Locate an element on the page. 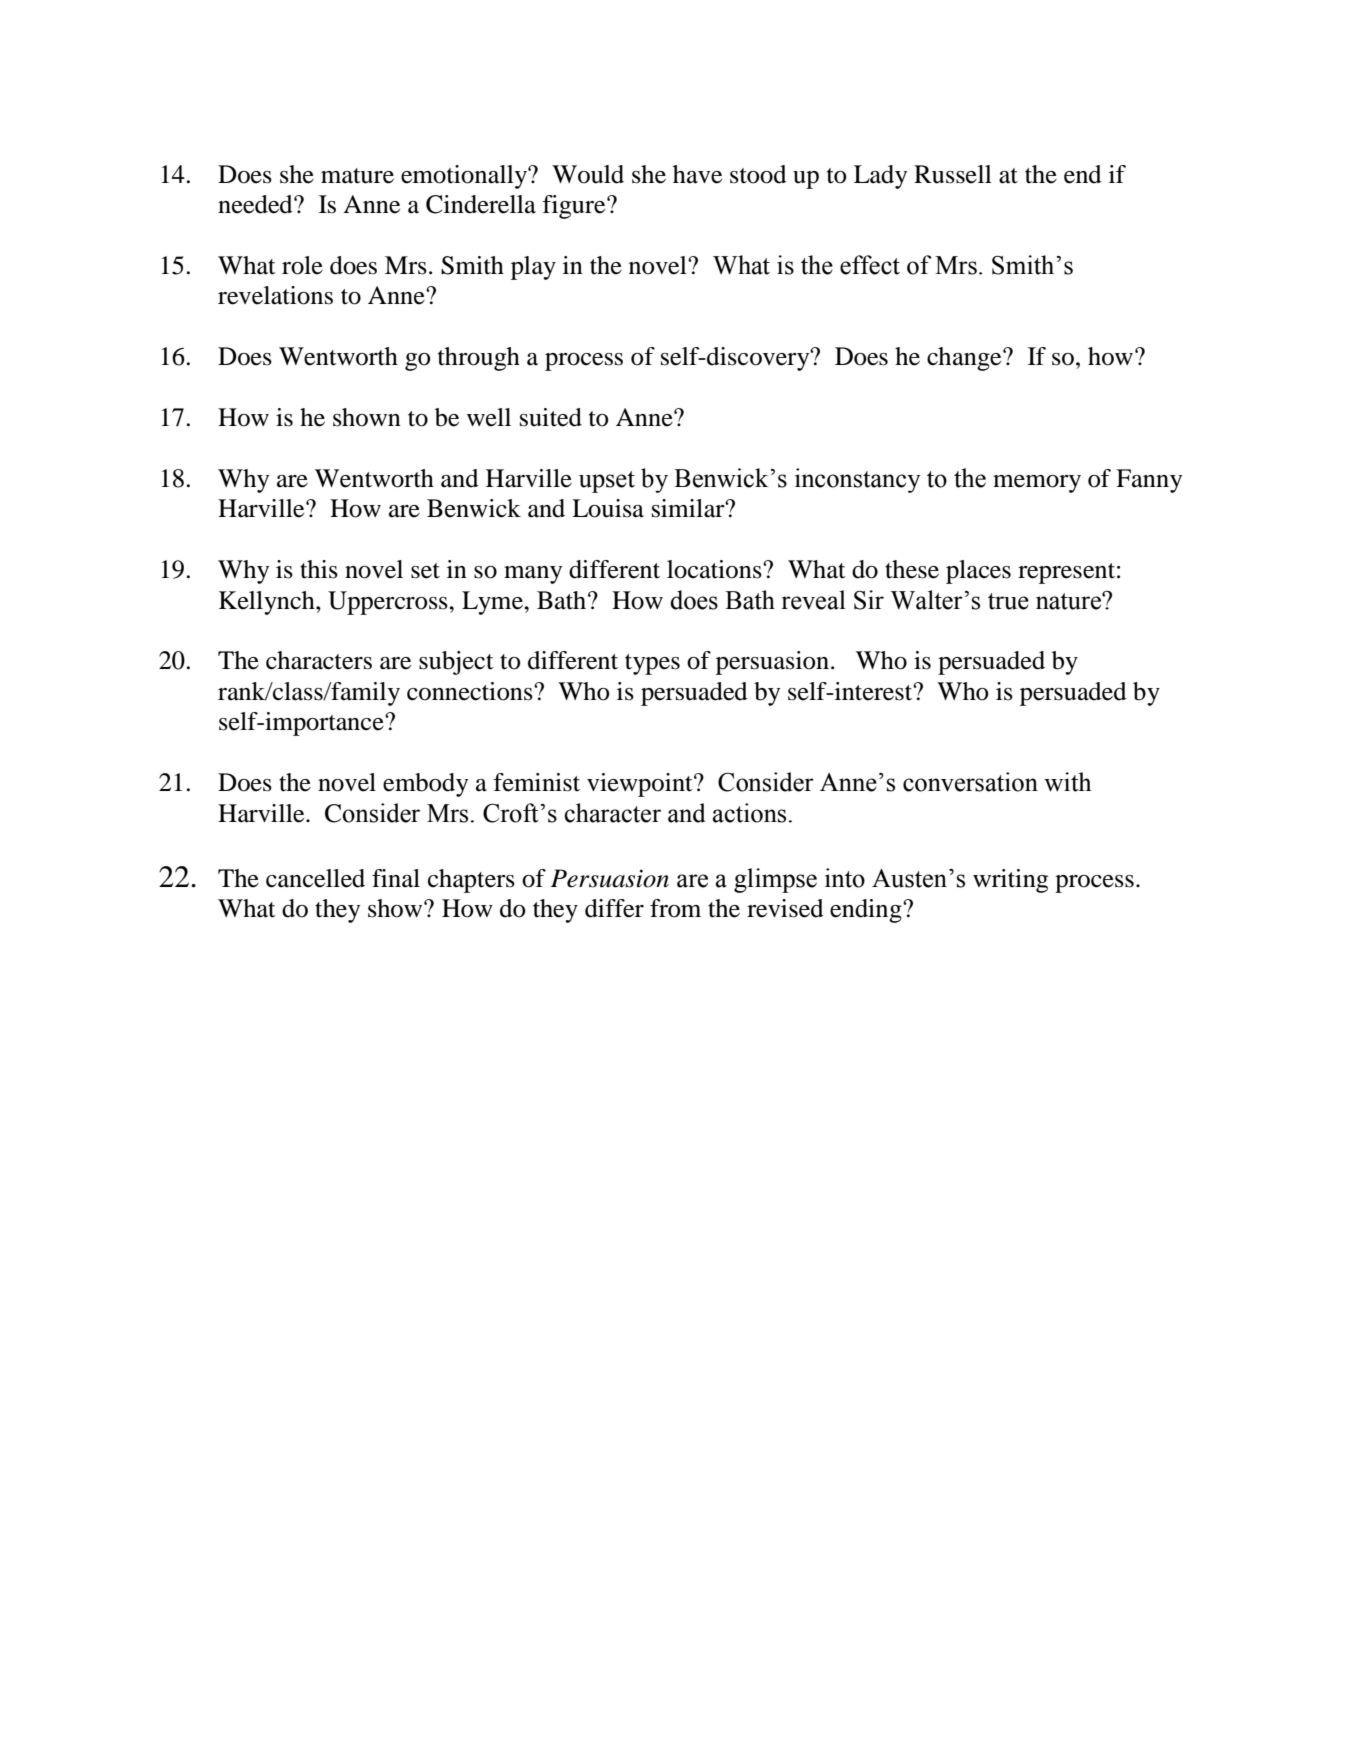  Russell is located at coordinates (953, 174).
